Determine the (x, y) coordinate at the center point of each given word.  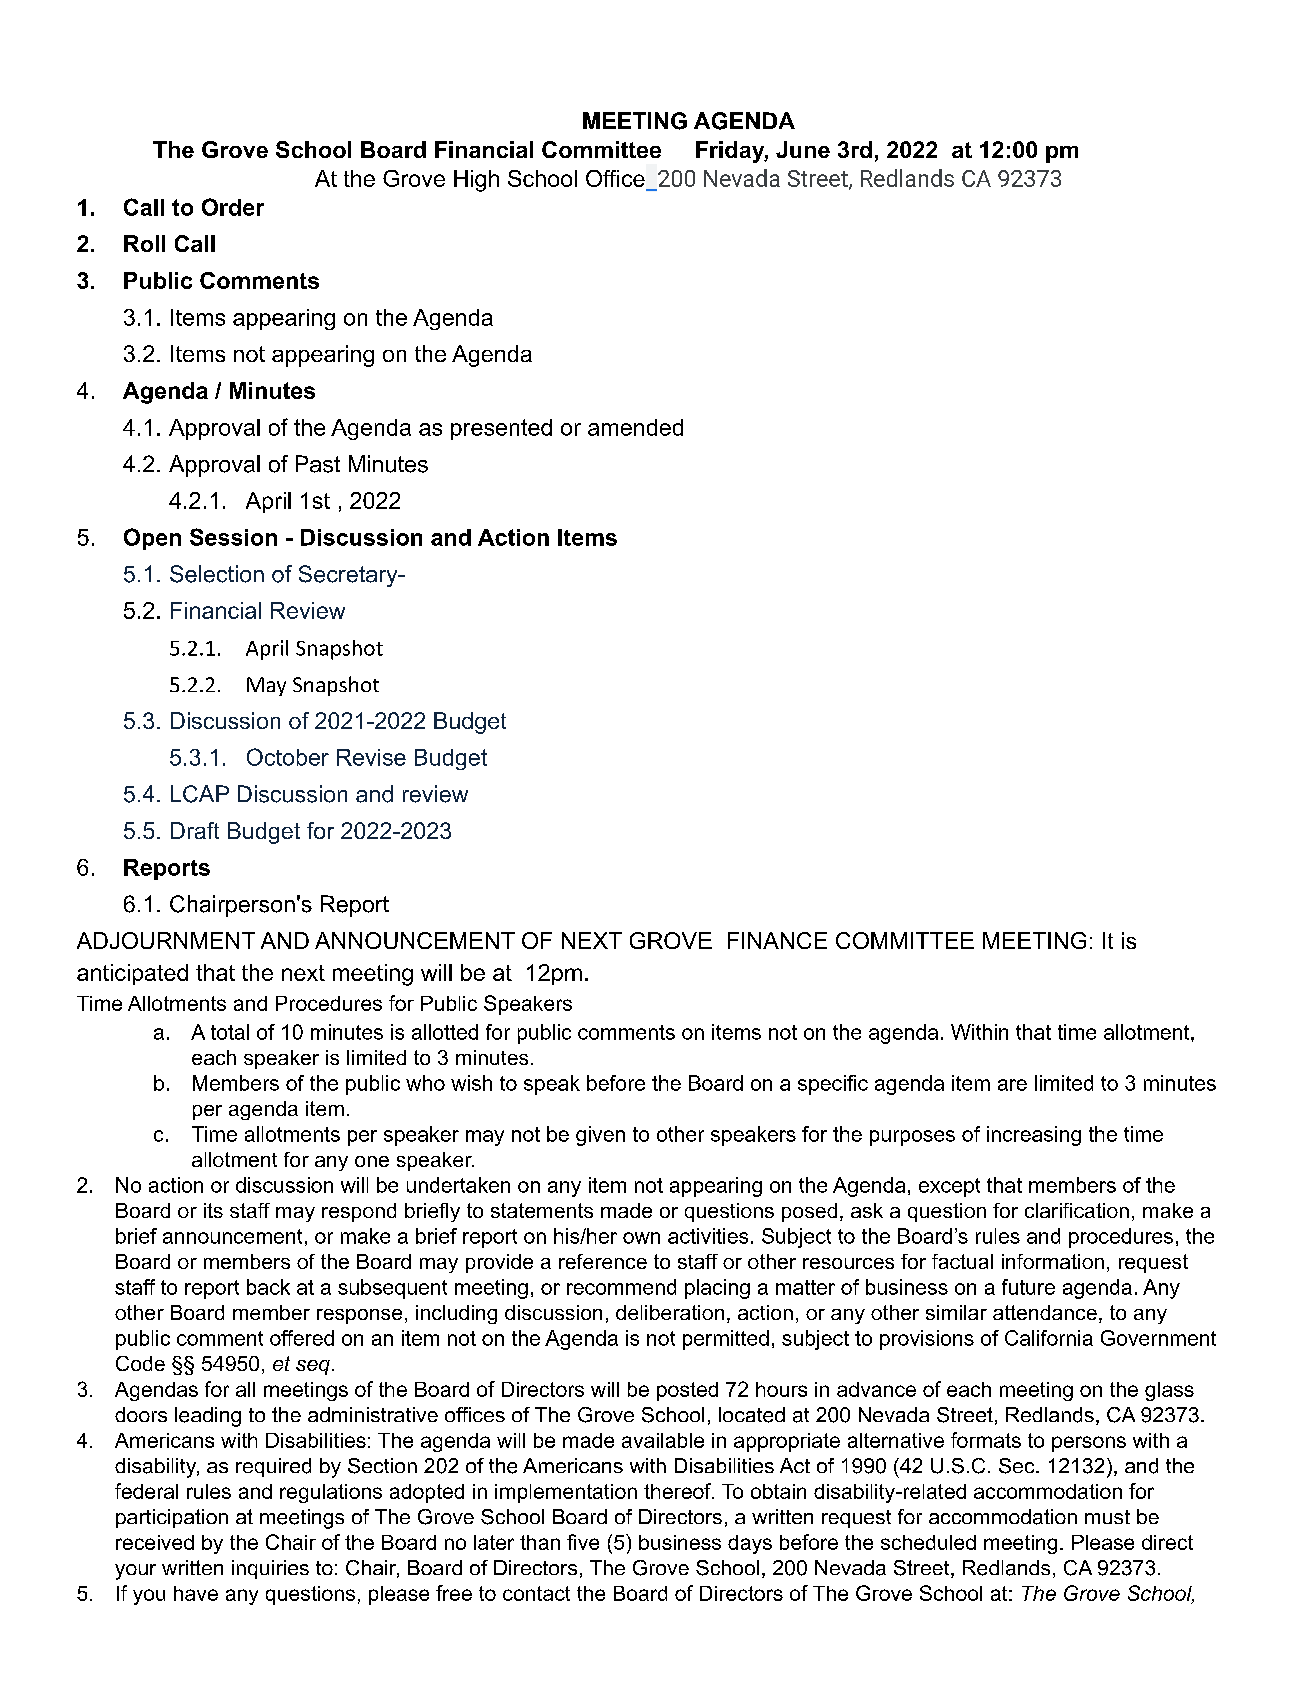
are (1012, 1085)
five (583, 1542)
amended (635, 427)
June (803, 149)
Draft (195, 830)
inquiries (270, 1569)
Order (233, 207)
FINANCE (777, 940)
